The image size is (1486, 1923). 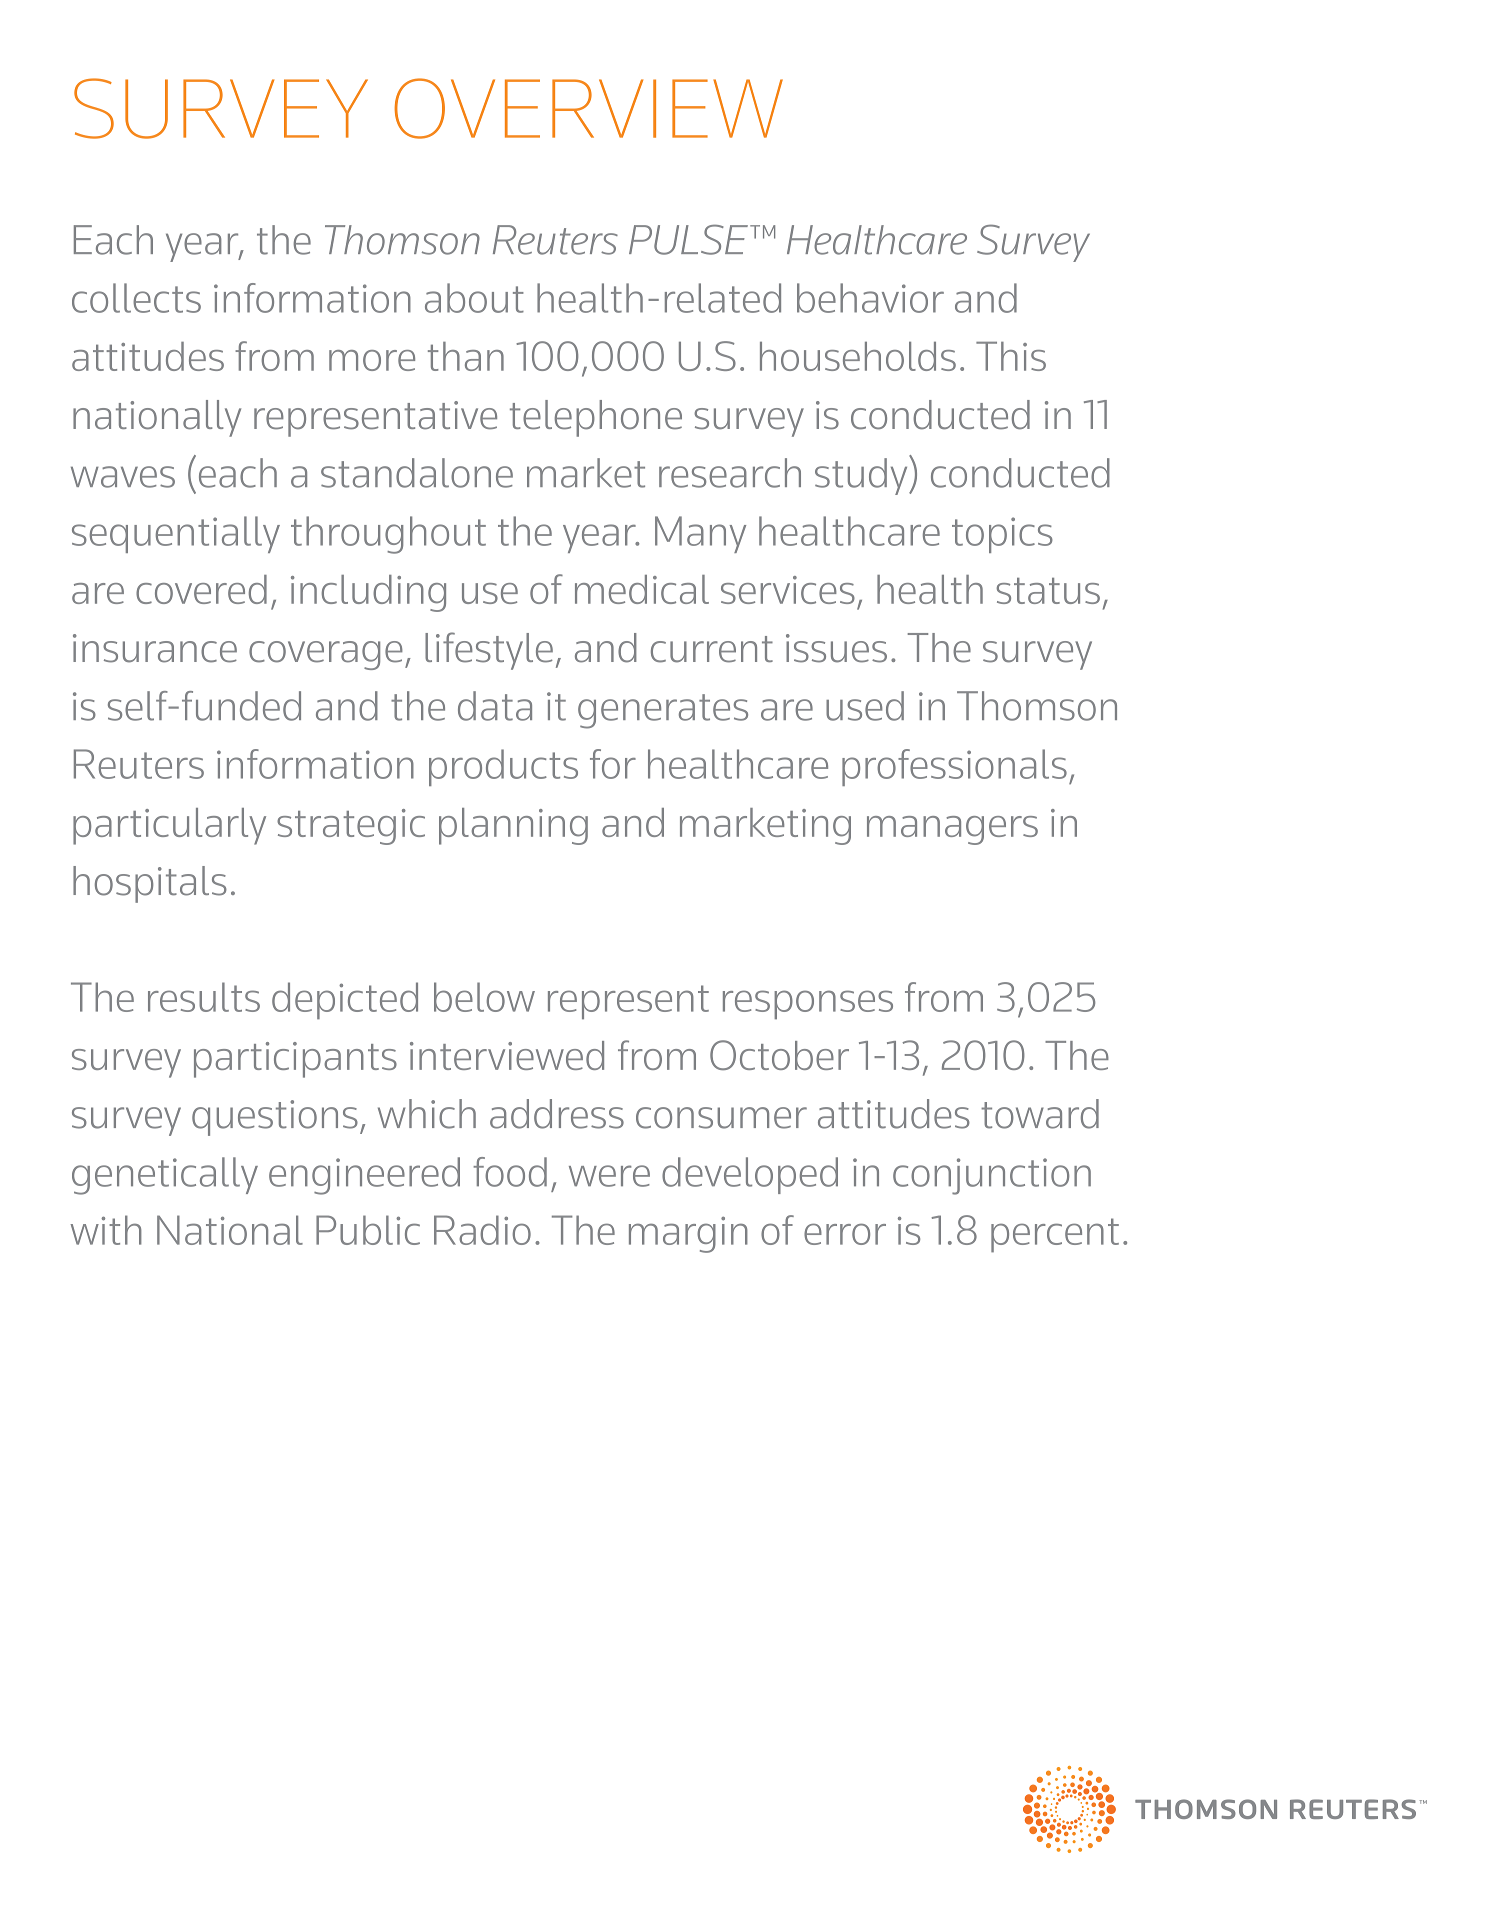 I want to click on collects, so click(x=136, y=298).
